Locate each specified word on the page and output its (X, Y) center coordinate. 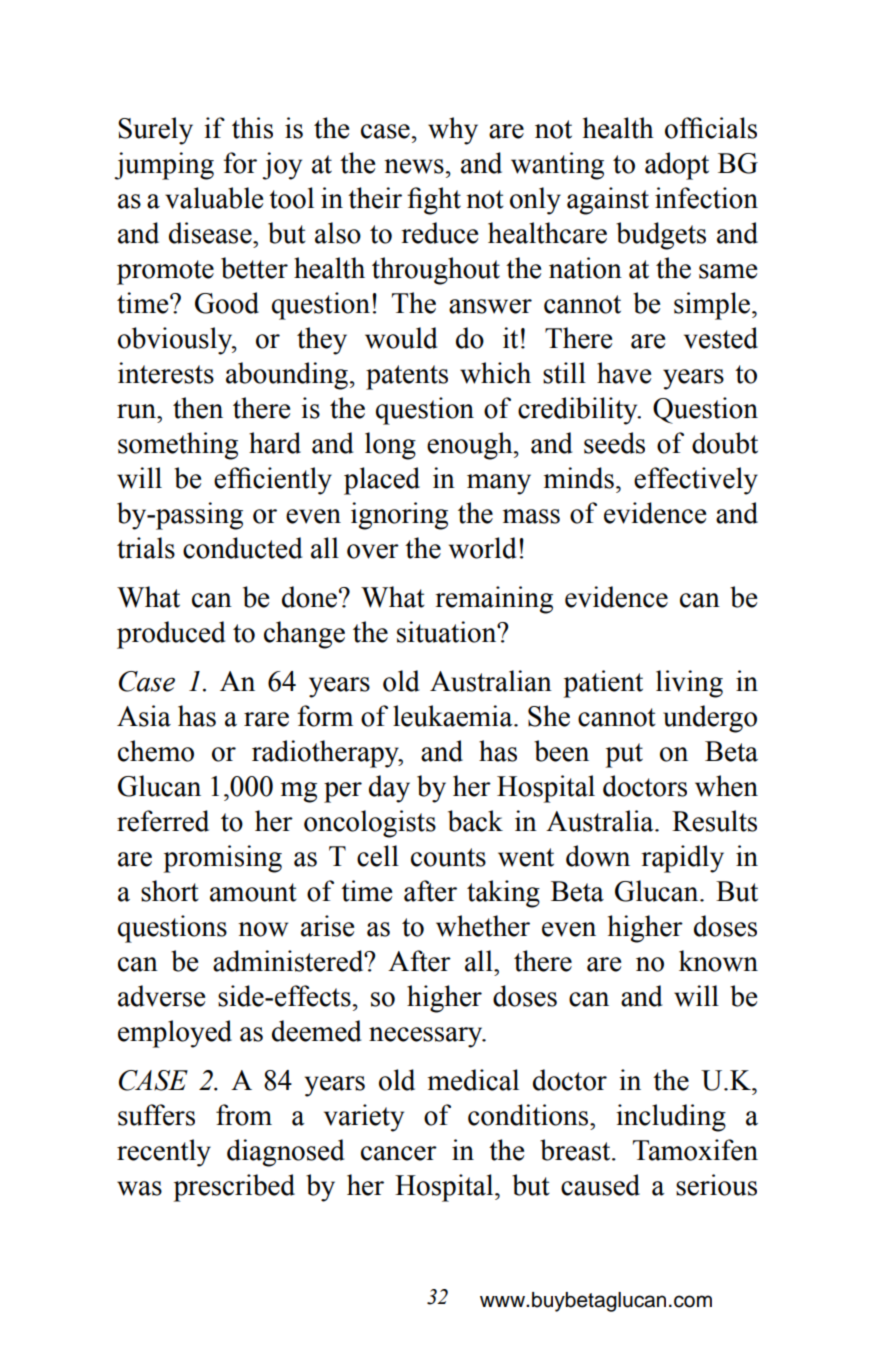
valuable (214, 198)
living (689, 684)
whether (483, 926)
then (198, 408)
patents (407, 377)
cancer (399, 1153)
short (170, 891)
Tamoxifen (695, 1150)
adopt (677, 166)
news (414, 166)
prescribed (234, 1188)
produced (171, 635)
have (624, 373)
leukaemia (454, 716)
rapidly (682, 859)
